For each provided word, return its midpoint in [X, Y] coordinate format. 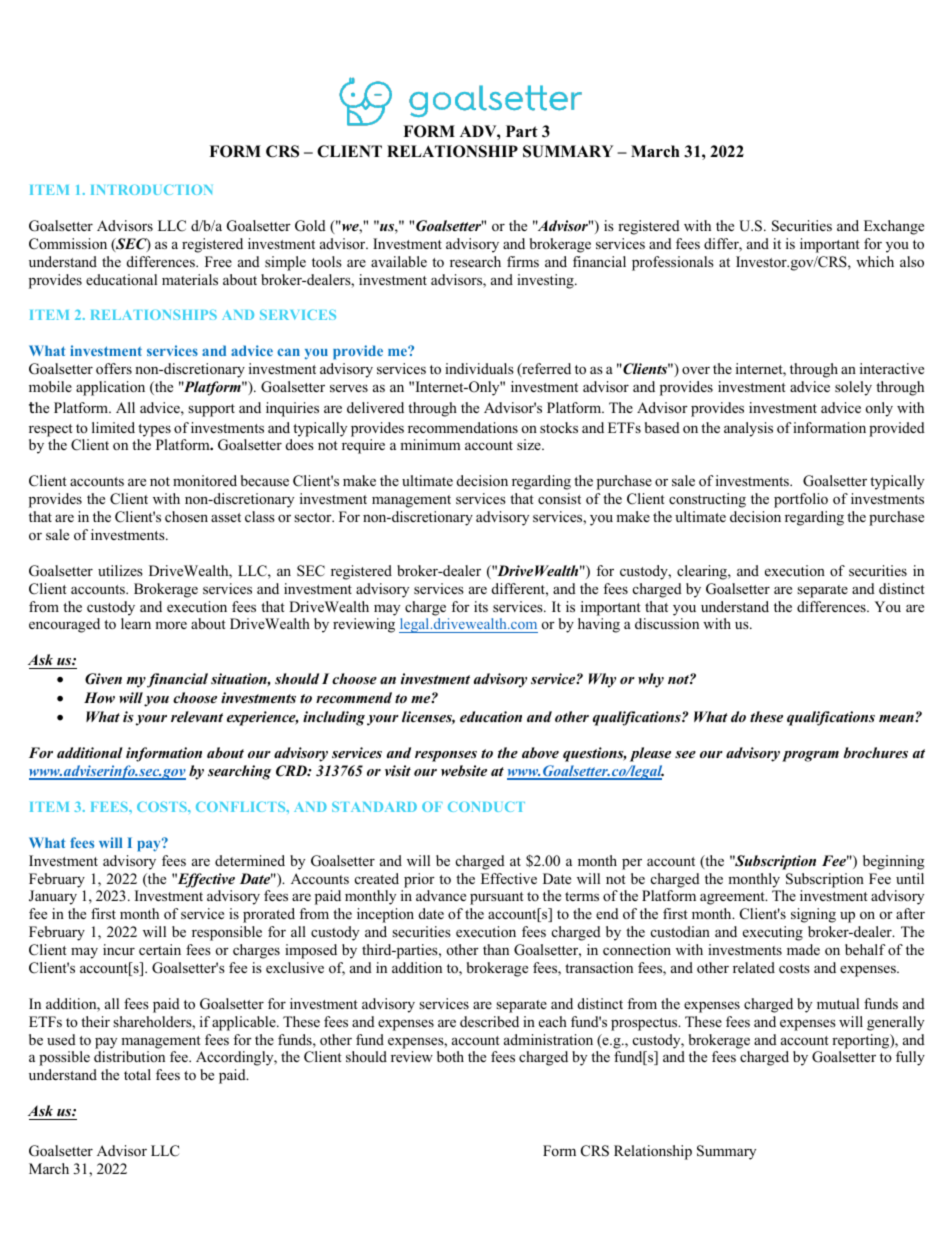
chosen [186, 516]
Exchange [894, 227]
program [810, 756]
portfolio [801, 500]
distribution [129, 1056]
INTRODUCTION [152, 189]
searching [239, 772]
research [475, 261]
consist [559, 498]
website [464, 770]
